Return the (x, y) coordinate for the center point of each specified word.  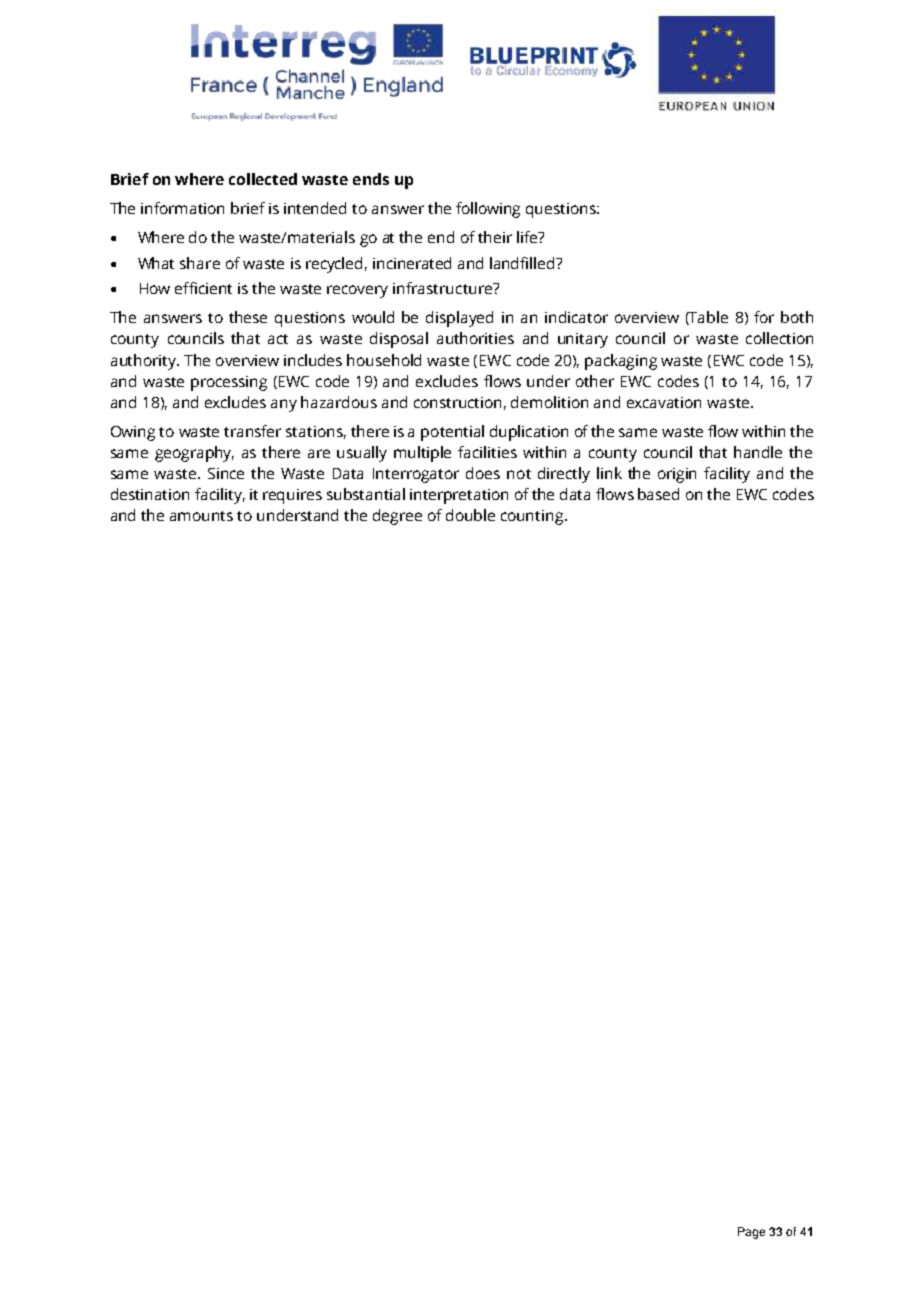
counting (533, 517)
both (797, 317)
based (658, 494)
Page (751, 1233)
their (495, 237)
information (182, 208)
